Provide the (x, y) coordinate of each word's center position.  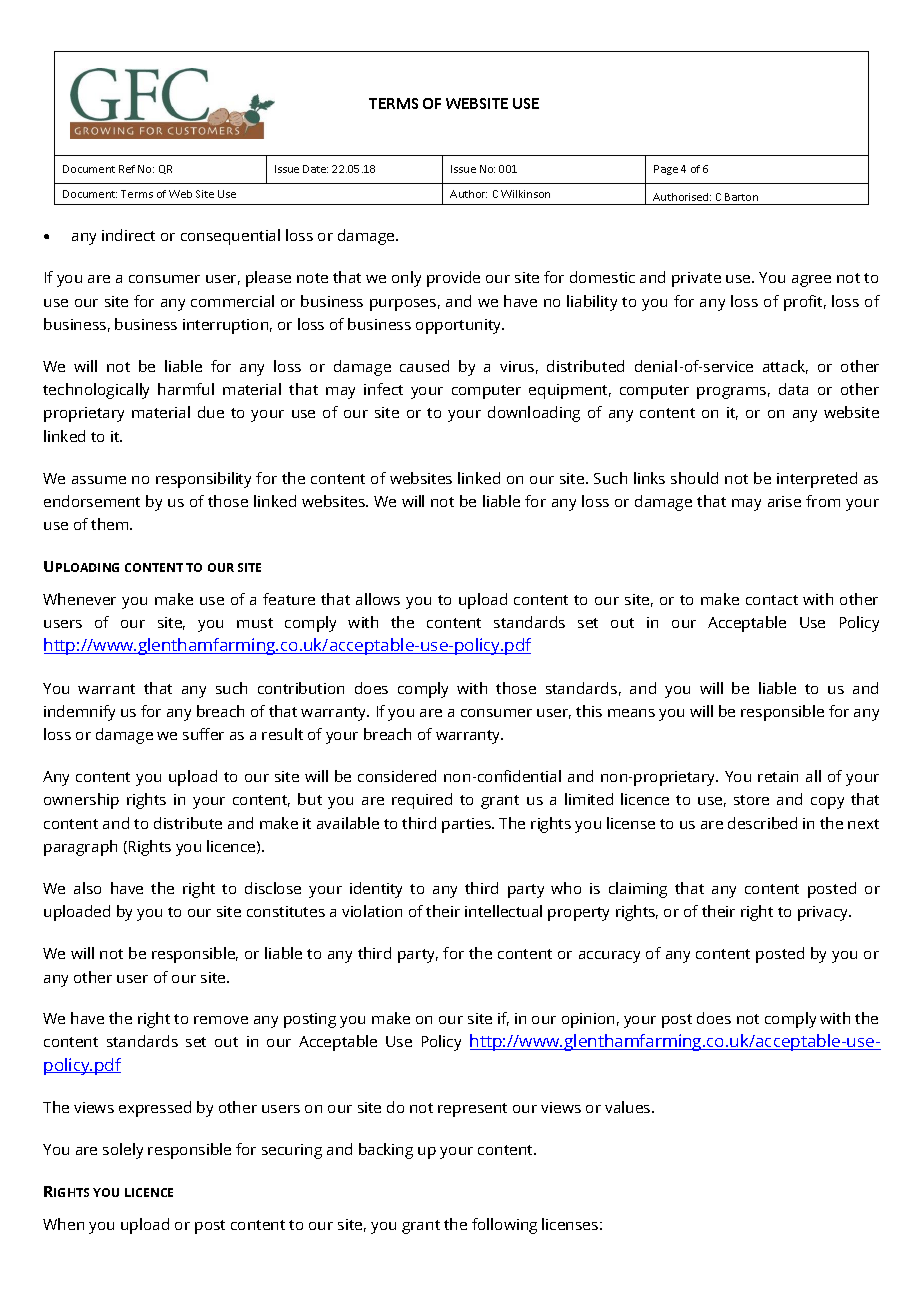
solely (123, 1151)
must (255, 623)
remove (221, 1020)
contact (772, 600)
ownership (81, 801)
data (793, 389)
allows (378, 599)
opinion (588, 1020)
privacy (824, 913)
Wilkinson (525, 194)
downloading (534, 414)
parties (467, 825)
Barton (741, 197)
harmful (186, 389)
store (751, 800)
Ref (127, 169)
